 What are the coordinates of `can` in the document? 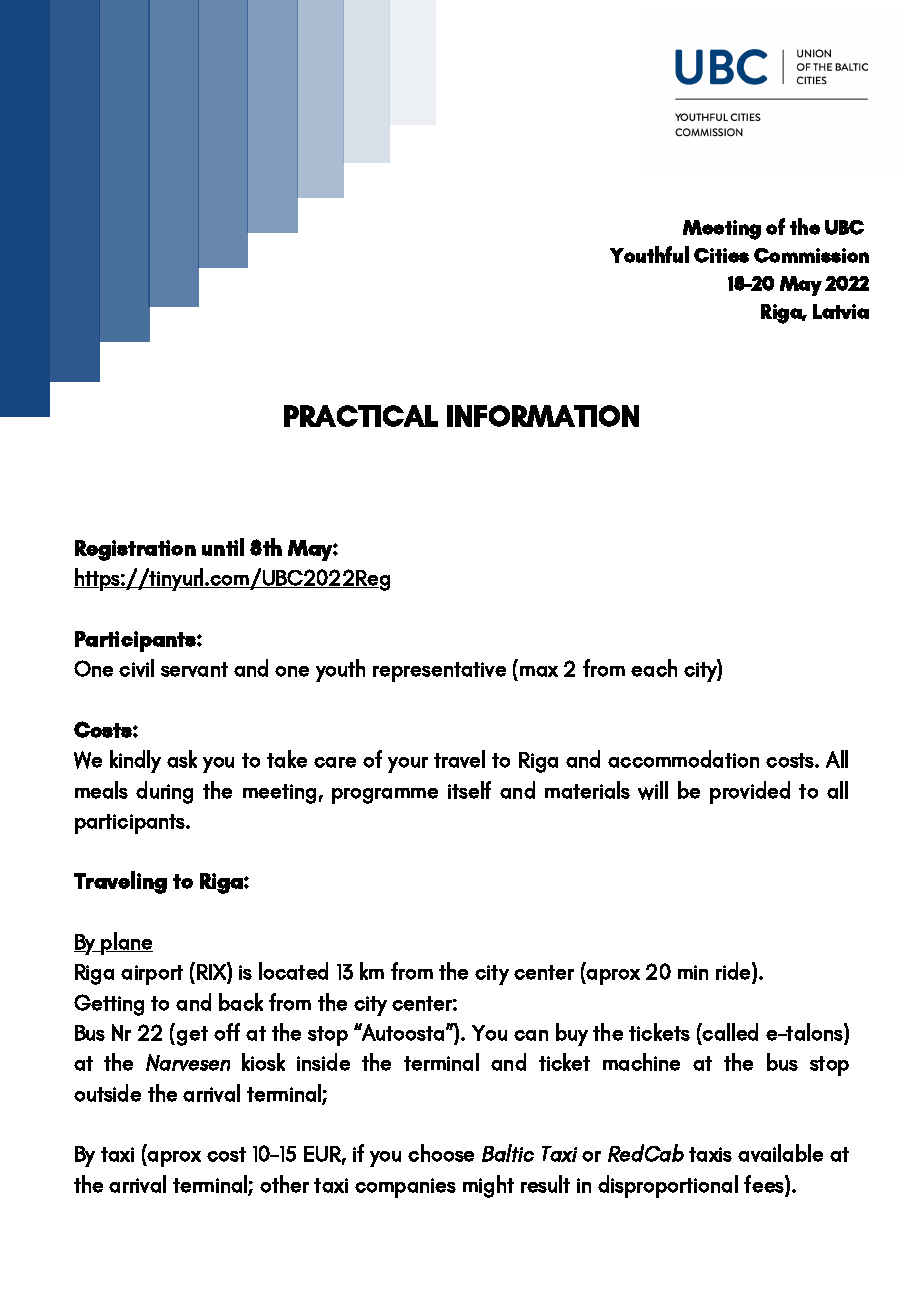 It's located at (531, 1035).
